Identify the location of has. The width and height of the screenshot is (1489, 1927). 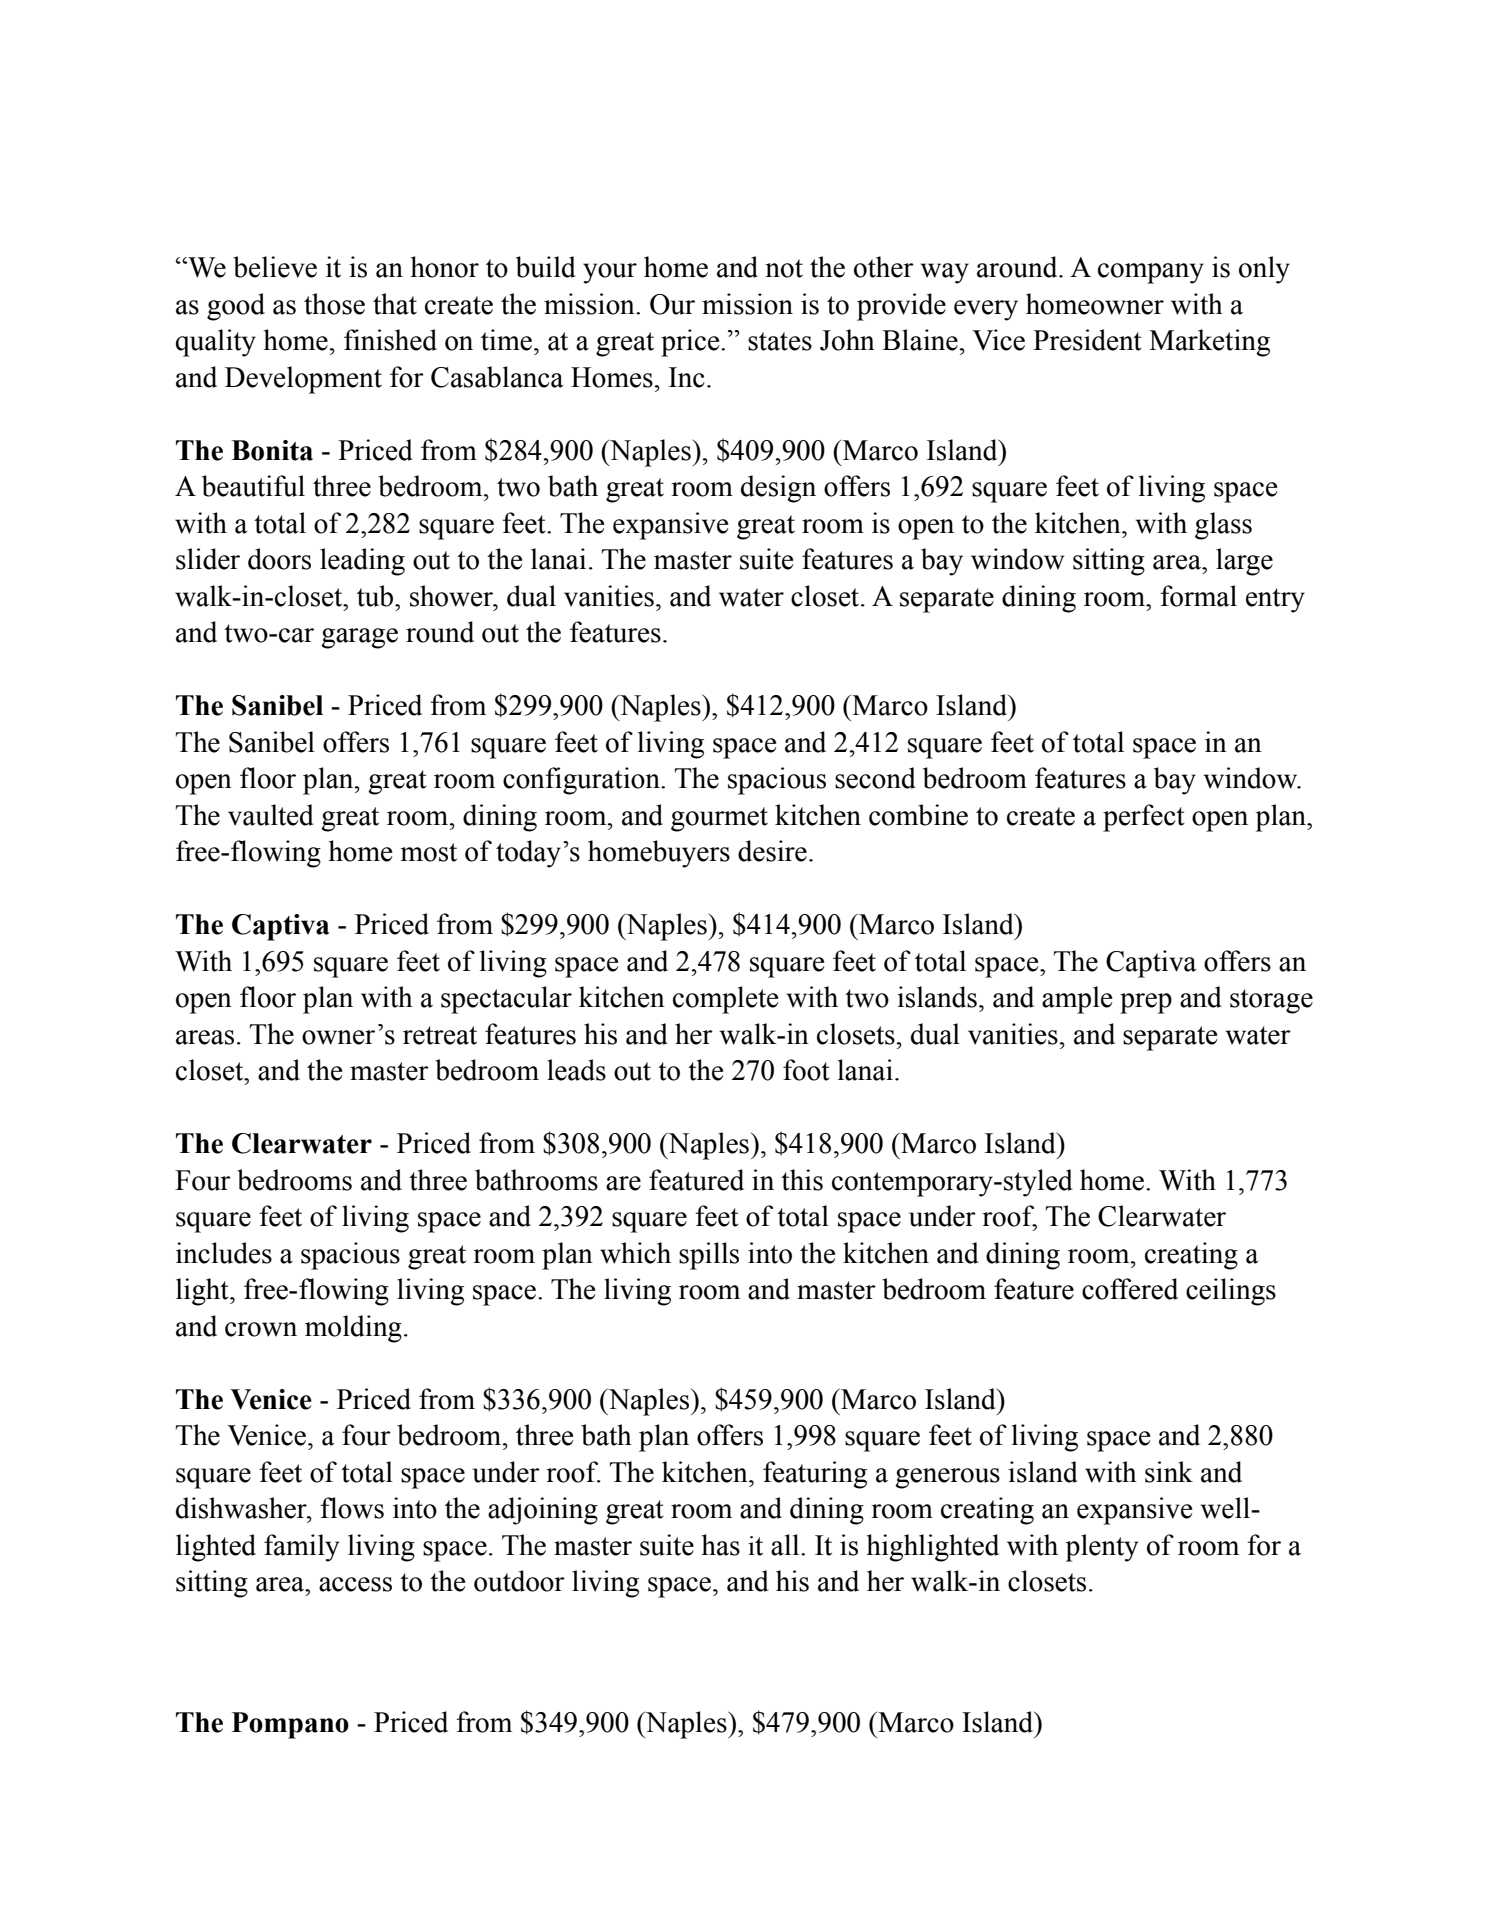
(721, 1545).
